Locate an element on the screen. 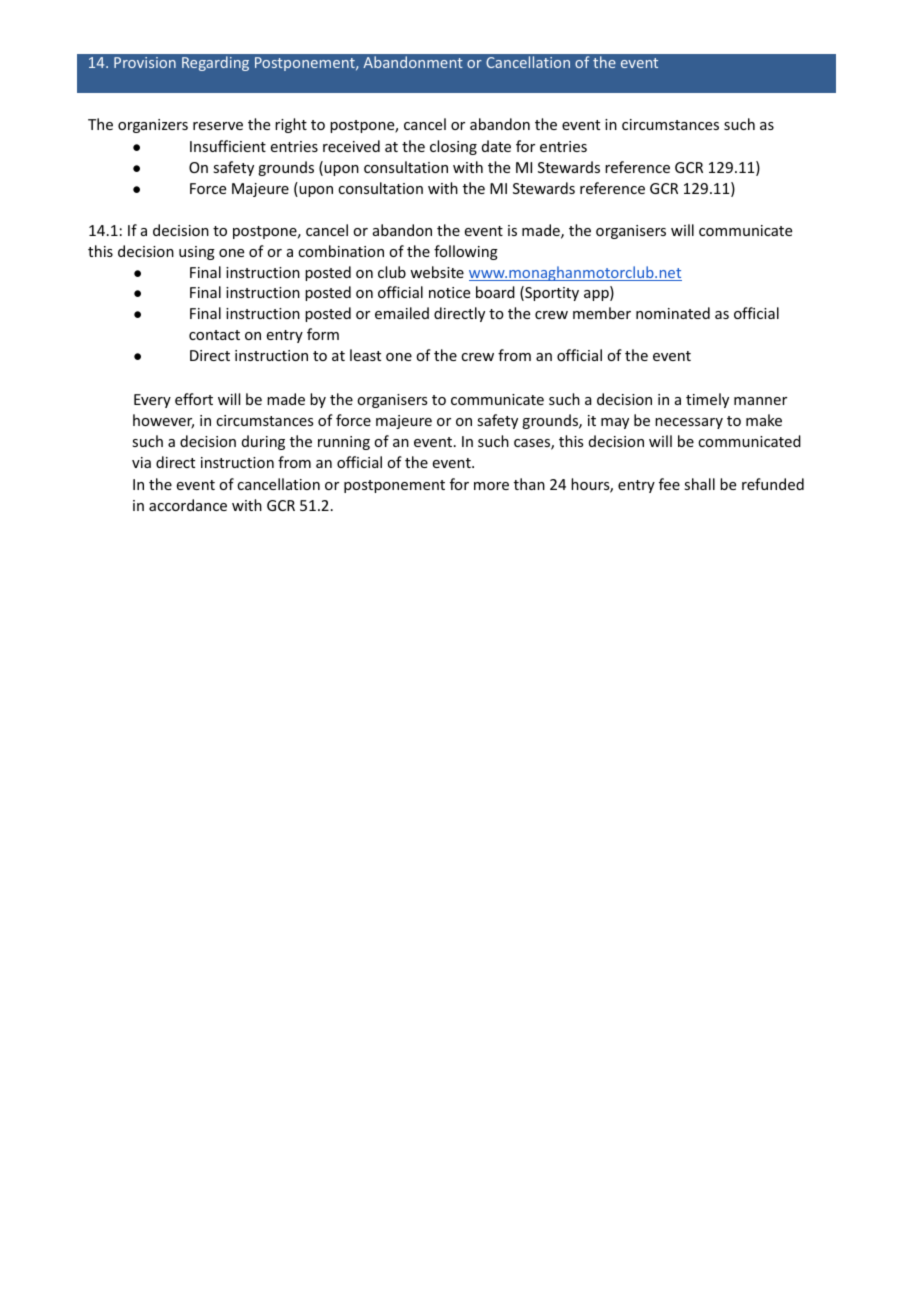 The width and height of the screenshot is (924, 1308). accordance is located at coordinates (188, 505).
